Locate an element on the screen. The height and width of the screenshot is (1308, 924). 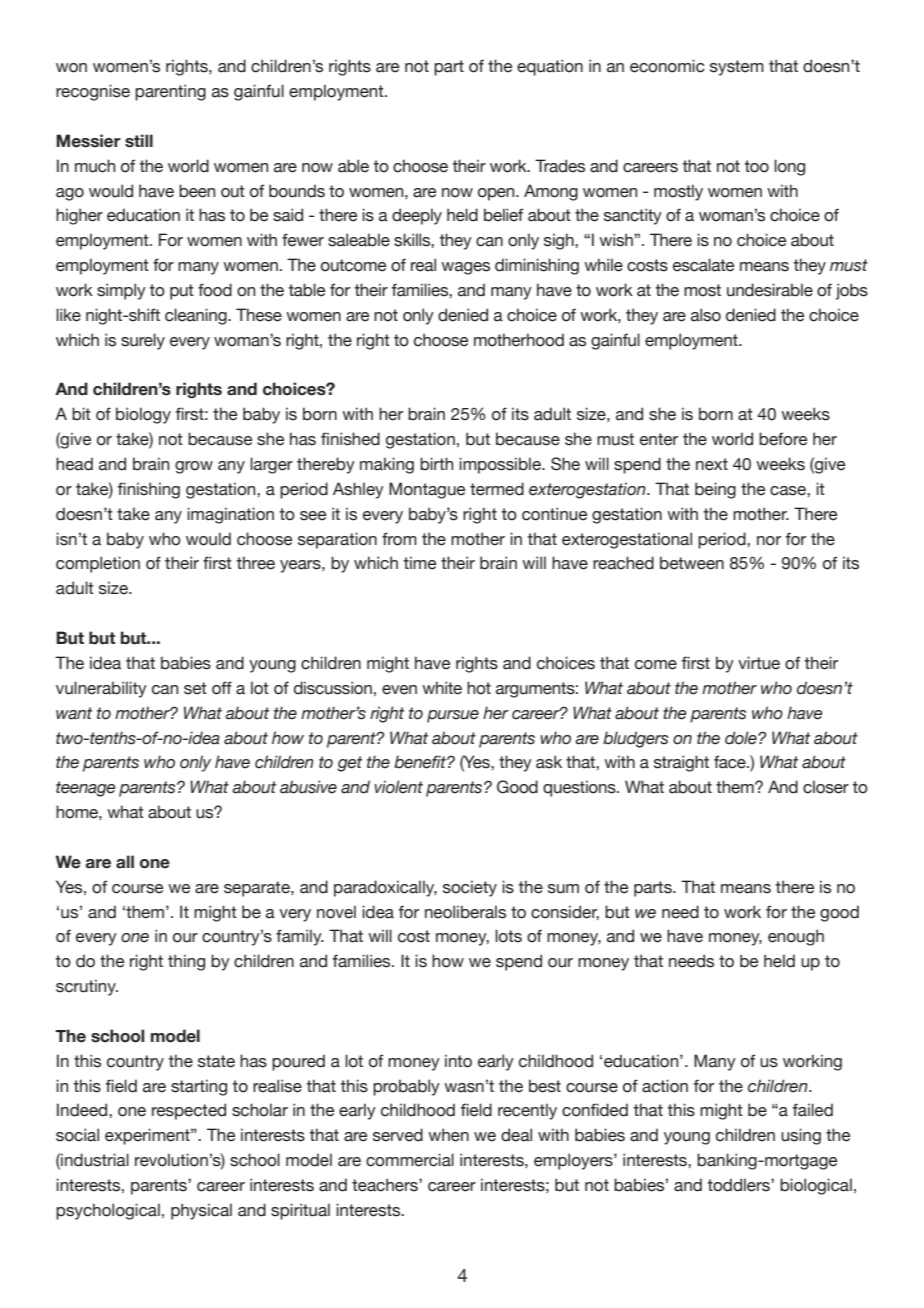
equation is located at coordinates (550, 67).
